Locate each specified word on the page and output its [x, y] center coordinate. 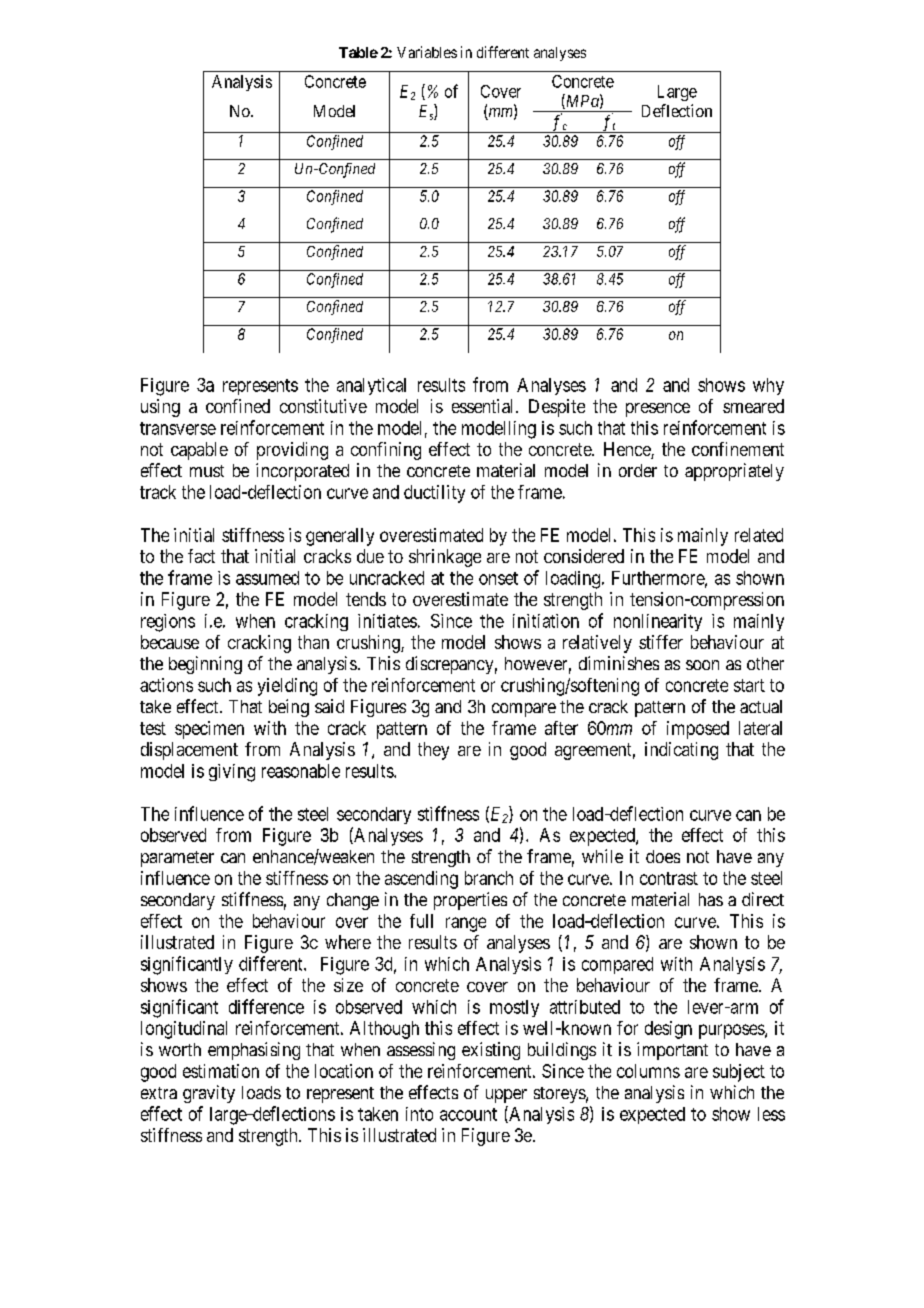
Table [358, 52]
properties [470, 901]
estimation [221, 1071]
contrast [669, 878]
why [768, 386]
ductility [434, 494]
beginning [205, 665]
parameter [177, 859]
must [207, 471]
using [160, 408]
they [433, 751]
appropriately [734, 472]
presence [658, 410]
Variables [427, 52]
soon [702, 665]
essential [484, 406]
